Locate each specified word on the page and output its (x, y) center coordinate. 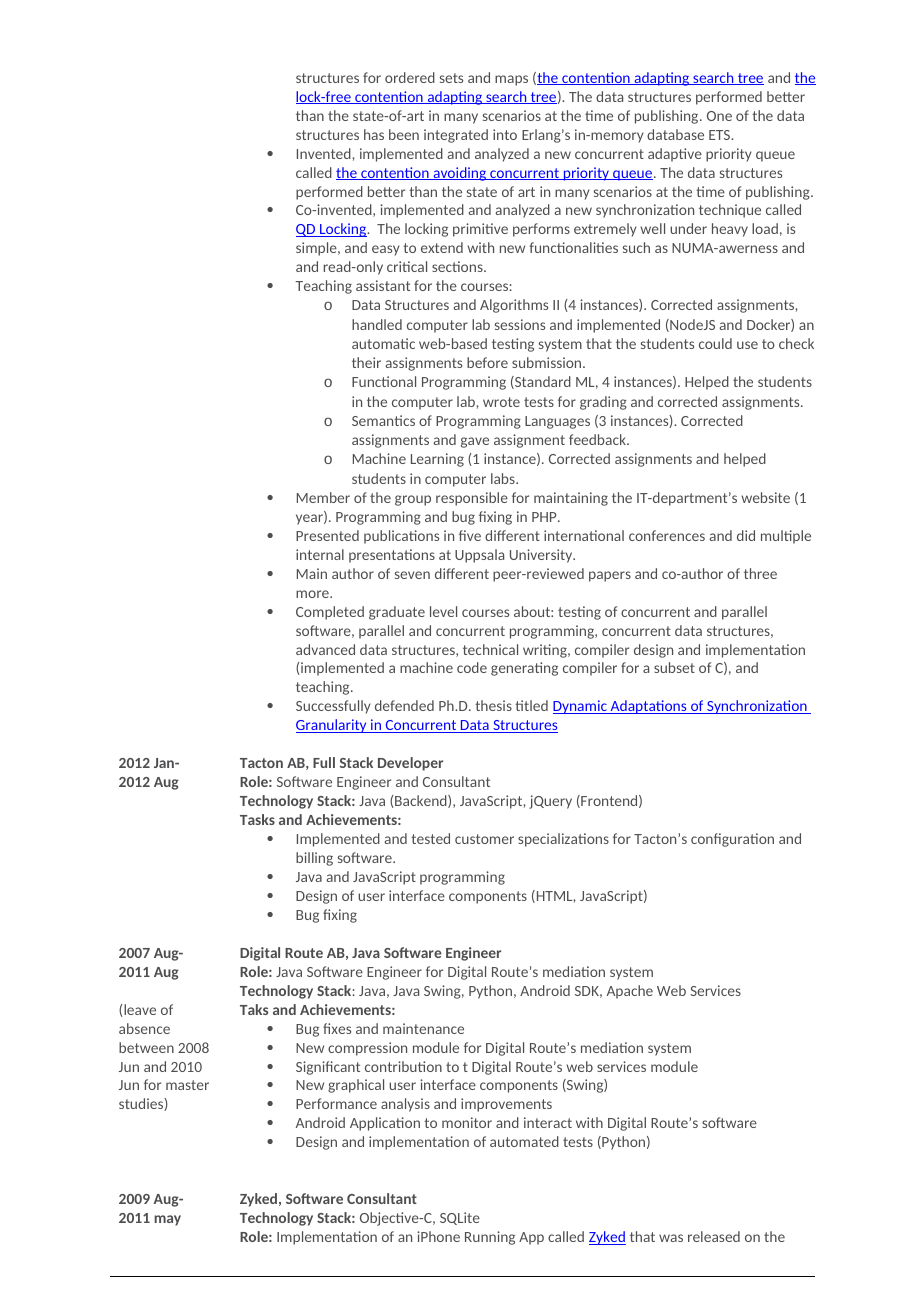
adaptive (675, 155)
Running (490, 1238)
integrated (456, 136)
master (187, 1085)
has (374, 134)
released (714, 1236)
